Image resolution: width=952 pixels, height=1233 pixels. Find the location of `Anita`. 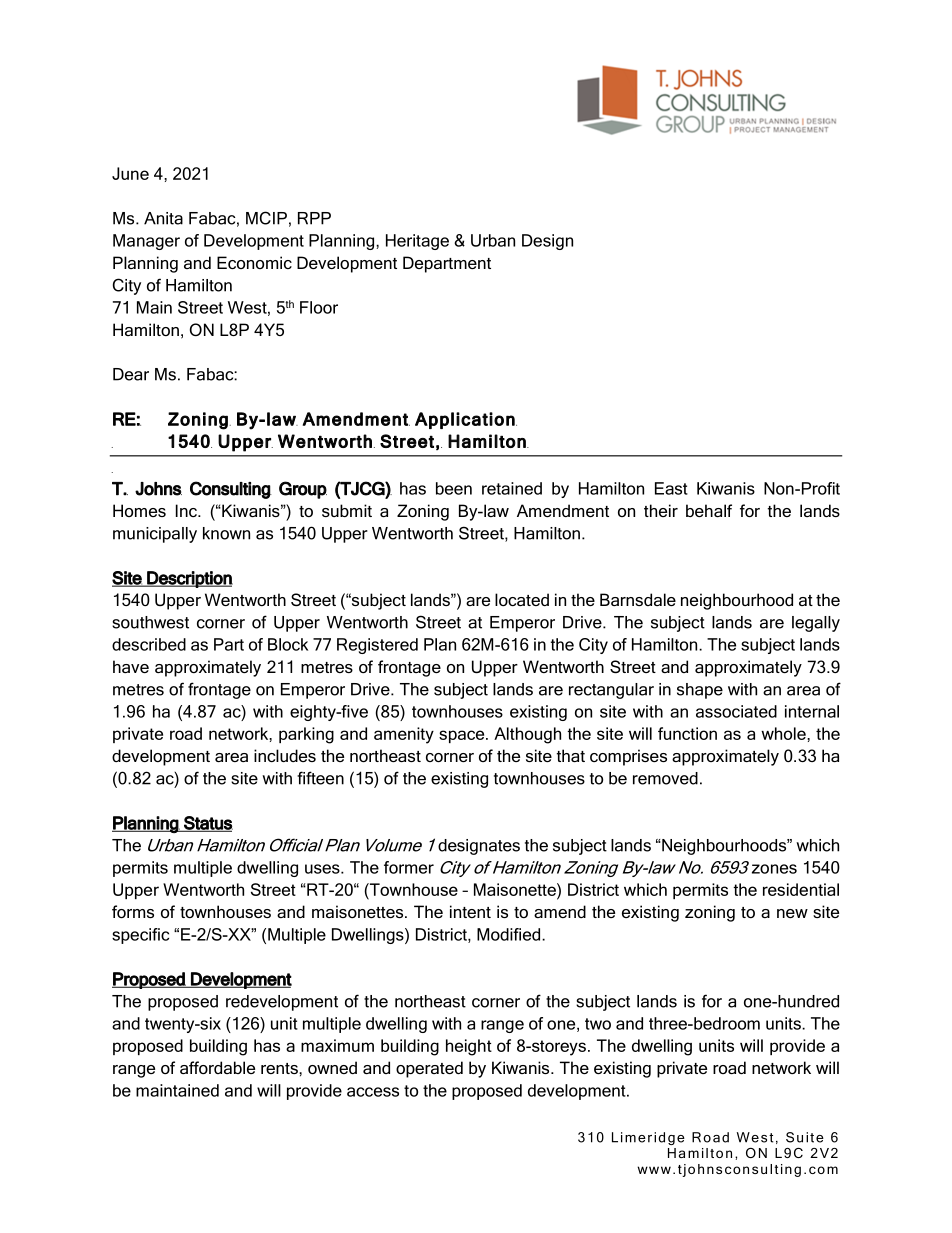

Anita is located at coordinates (163, 218).
